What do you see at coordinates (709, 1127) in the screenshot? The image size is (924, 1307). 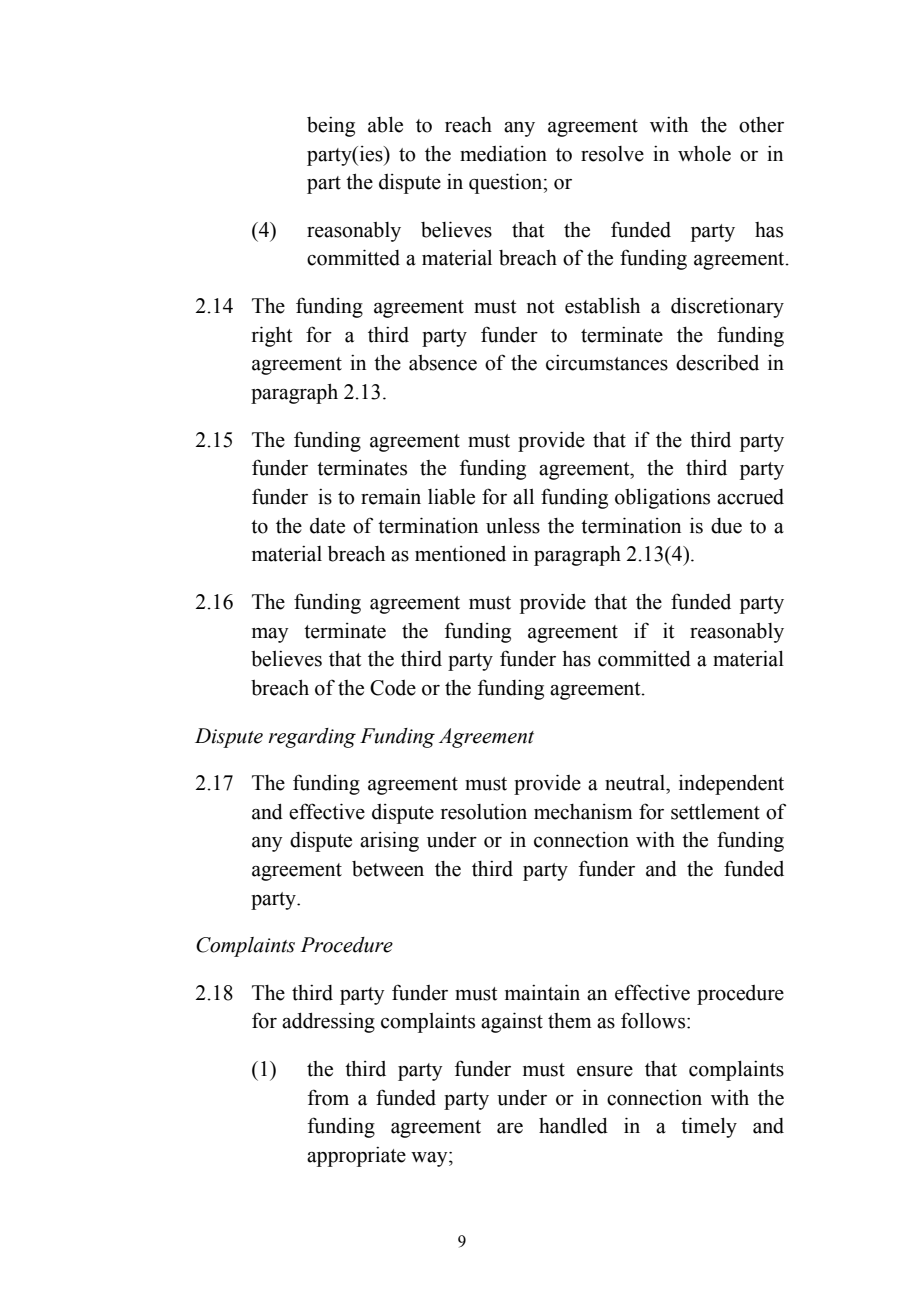 I see `timely` at bounding box center [709, 1127].
